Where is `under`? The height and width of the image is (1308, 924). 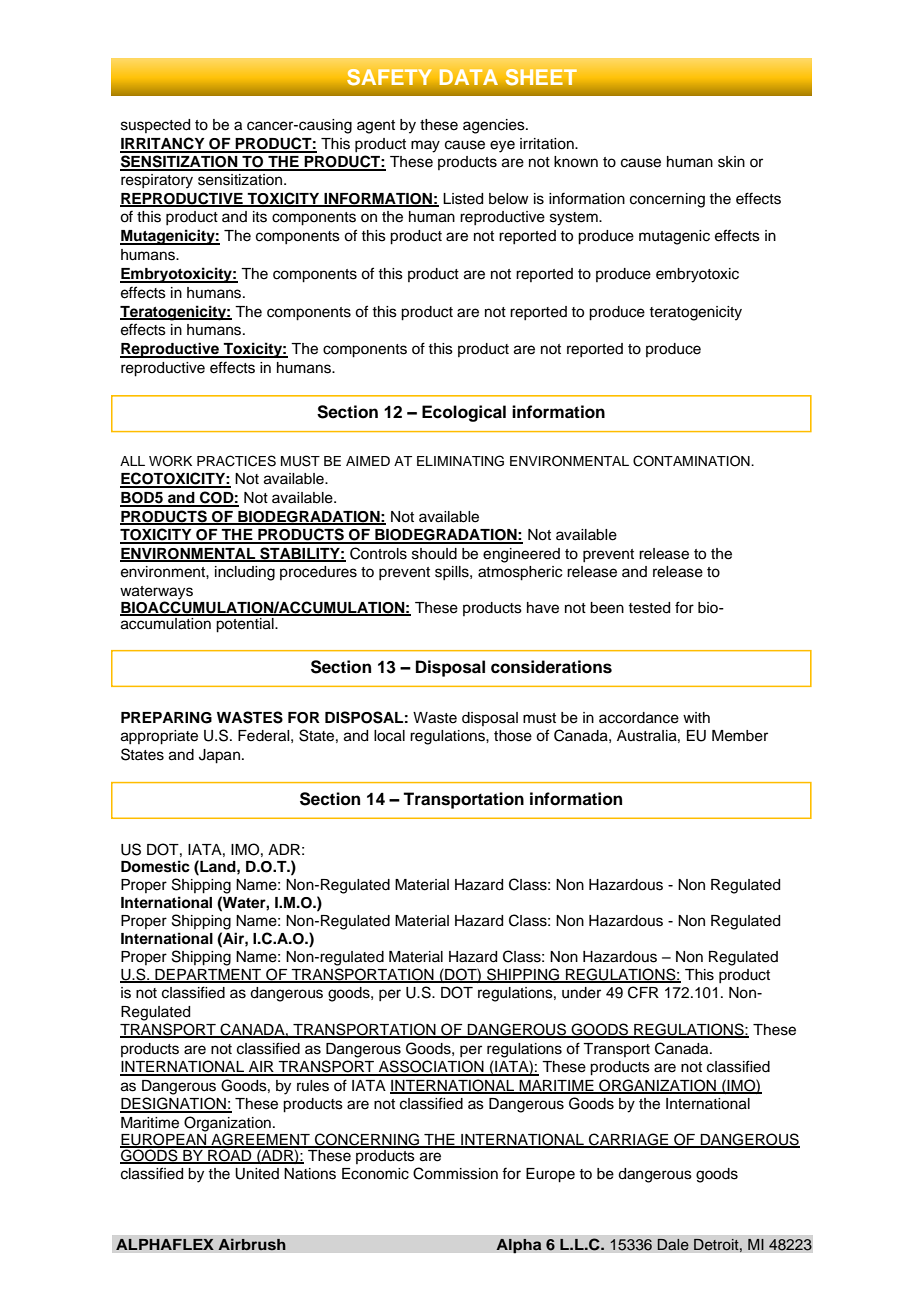
under is located at coordinates (581, 993).
